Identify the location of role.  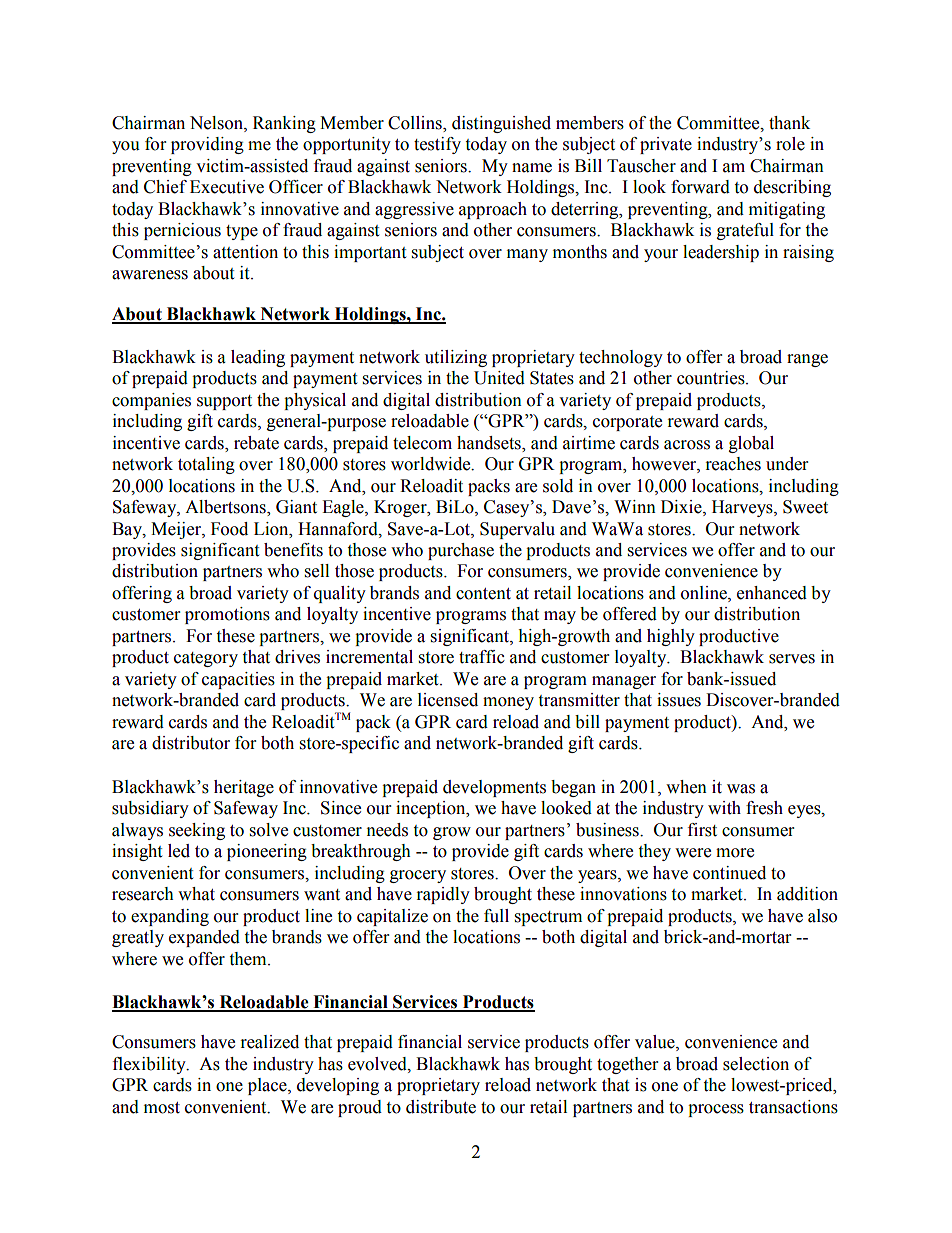
(790, 144).
